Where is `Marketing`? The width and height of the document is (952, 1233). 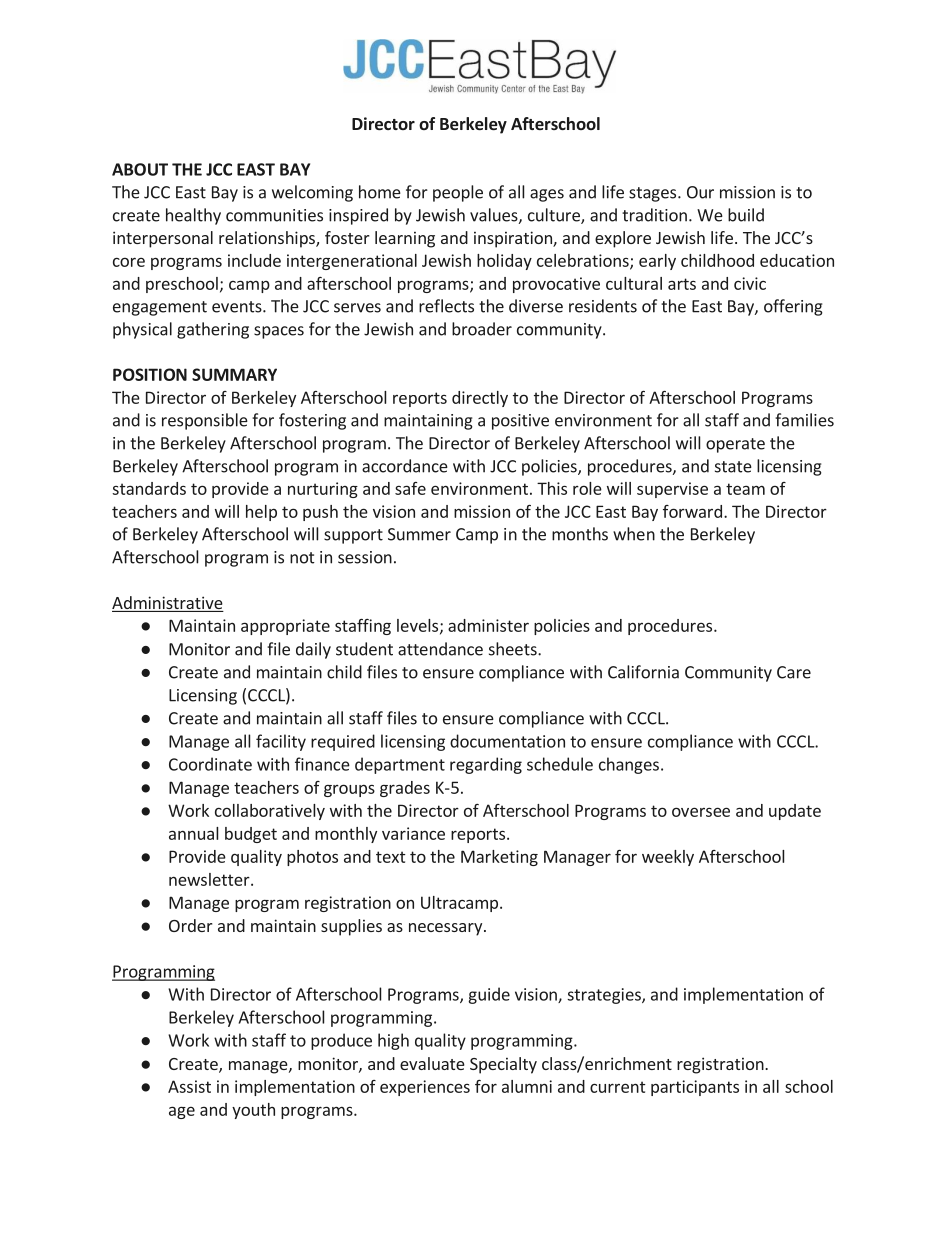
Marketing is located at coordinates (499, 858).
